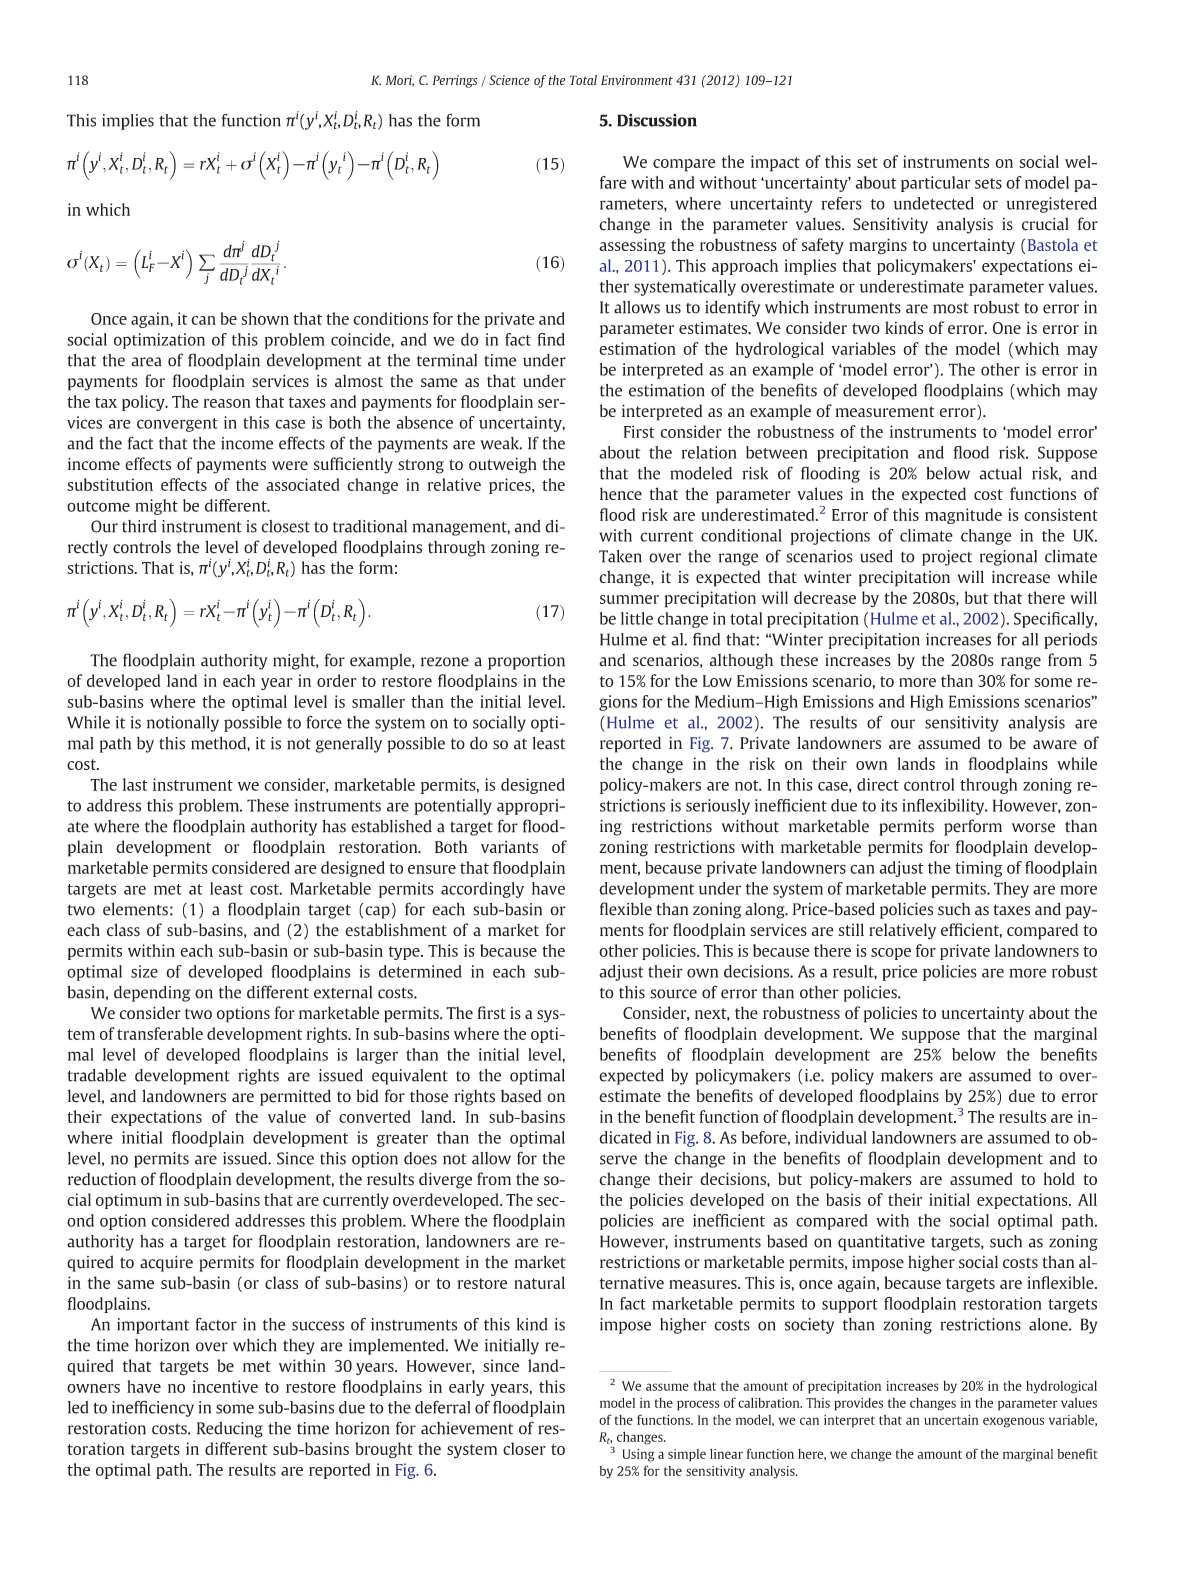 This document has height=1575, width=1182. Describe the element at coordinates (657, 120) in the document. I see `Discussion` at that location.
